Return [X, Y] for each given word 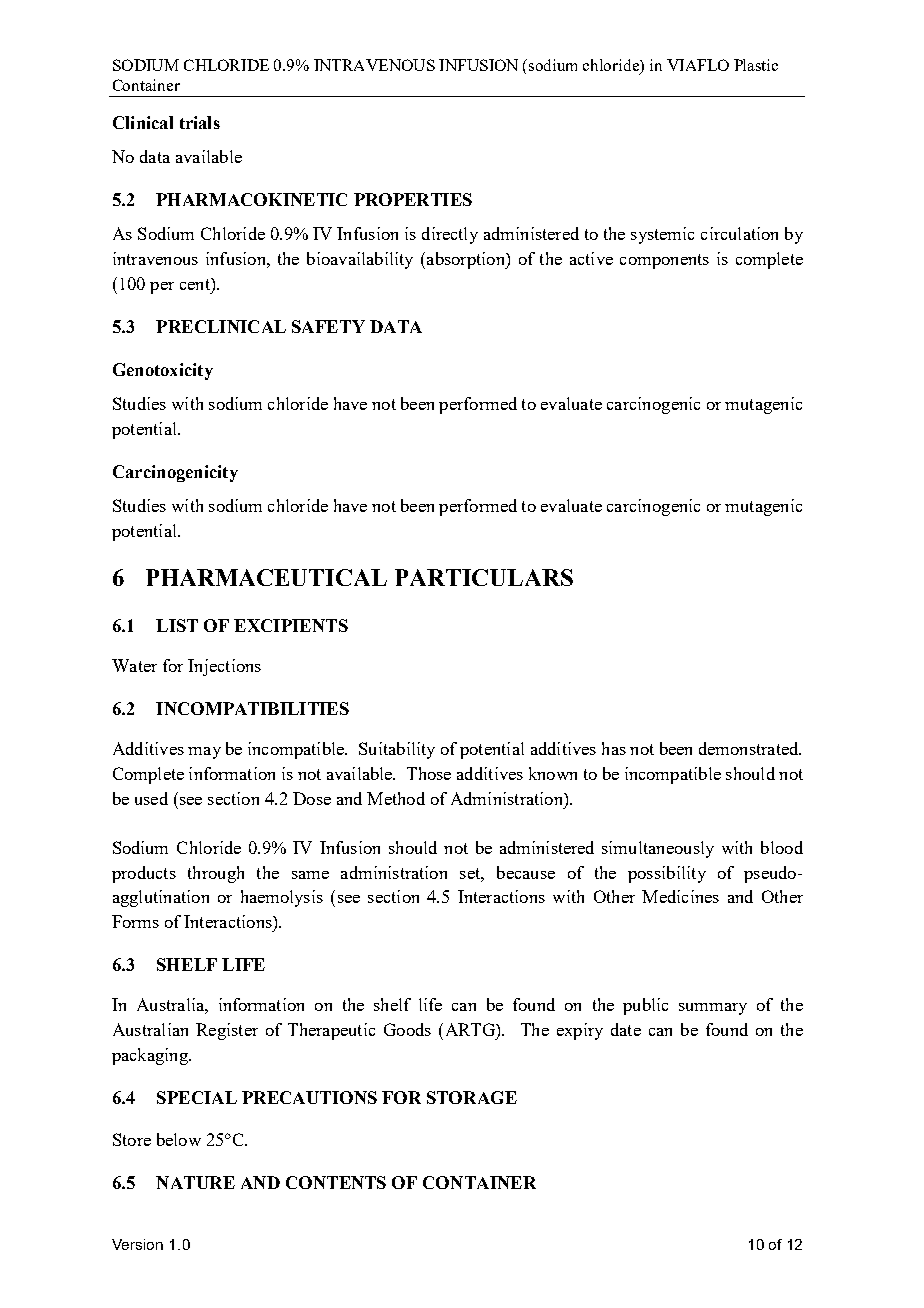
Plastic [756, 65]
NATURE [195, 1182]
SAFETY [328, 326]
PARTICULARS [484, 577]
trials [200, 122]
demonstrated [750, 748]
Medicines [680, 896]
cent [196, 284]
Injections [224, 667]
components [664, 261]
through [216, 874]
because [526, 872]
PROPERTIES [413, 199]
